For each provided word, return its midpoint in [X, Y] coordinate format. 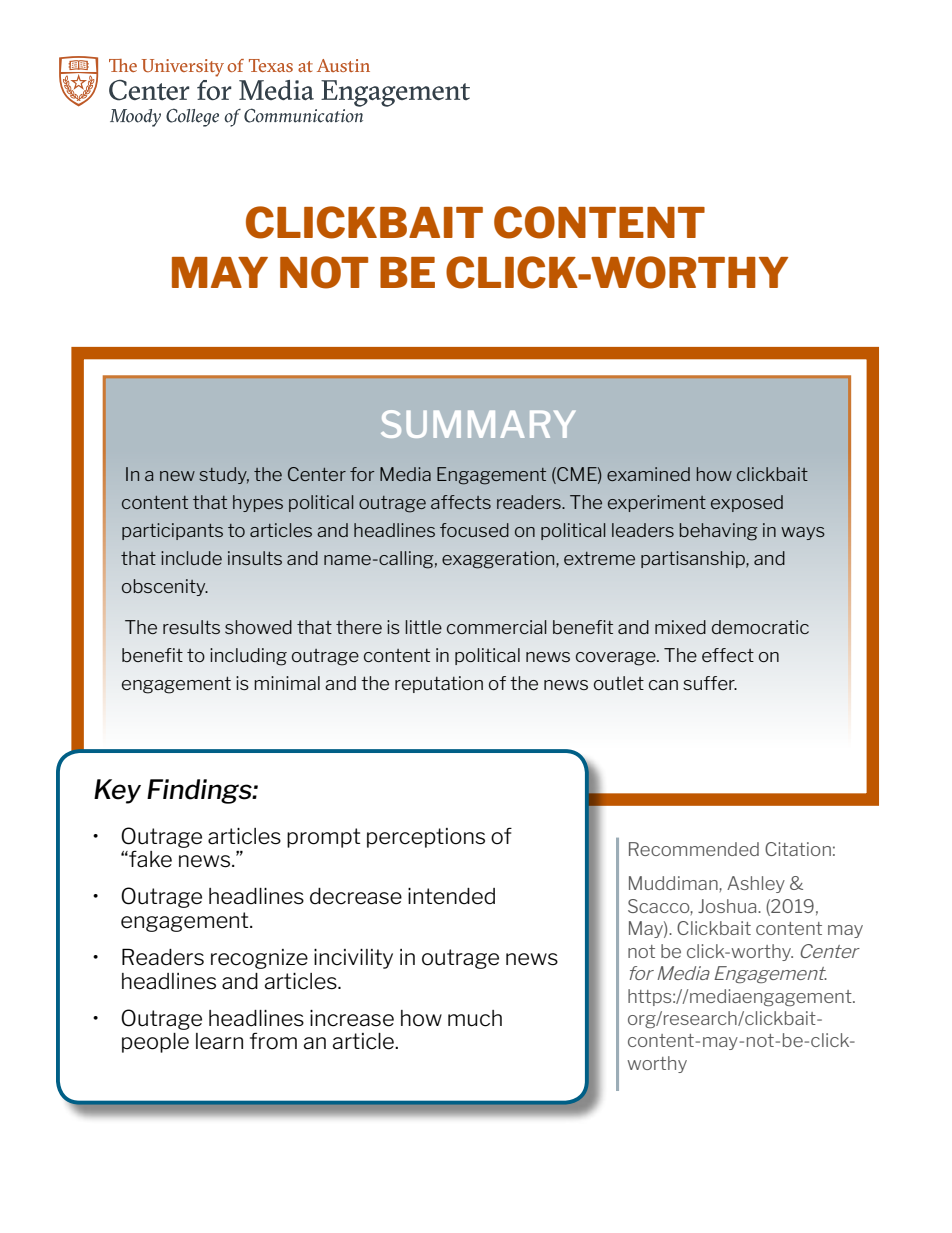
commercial [497, 627]
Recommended [694, 849]
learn [219, 1041]
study [224, 475]
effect [728, 655]
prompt [323, 838]
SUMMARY [478, 424]
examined [648, 474]
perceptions [426, 838]
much [475, 1018]
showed [258, 627]
